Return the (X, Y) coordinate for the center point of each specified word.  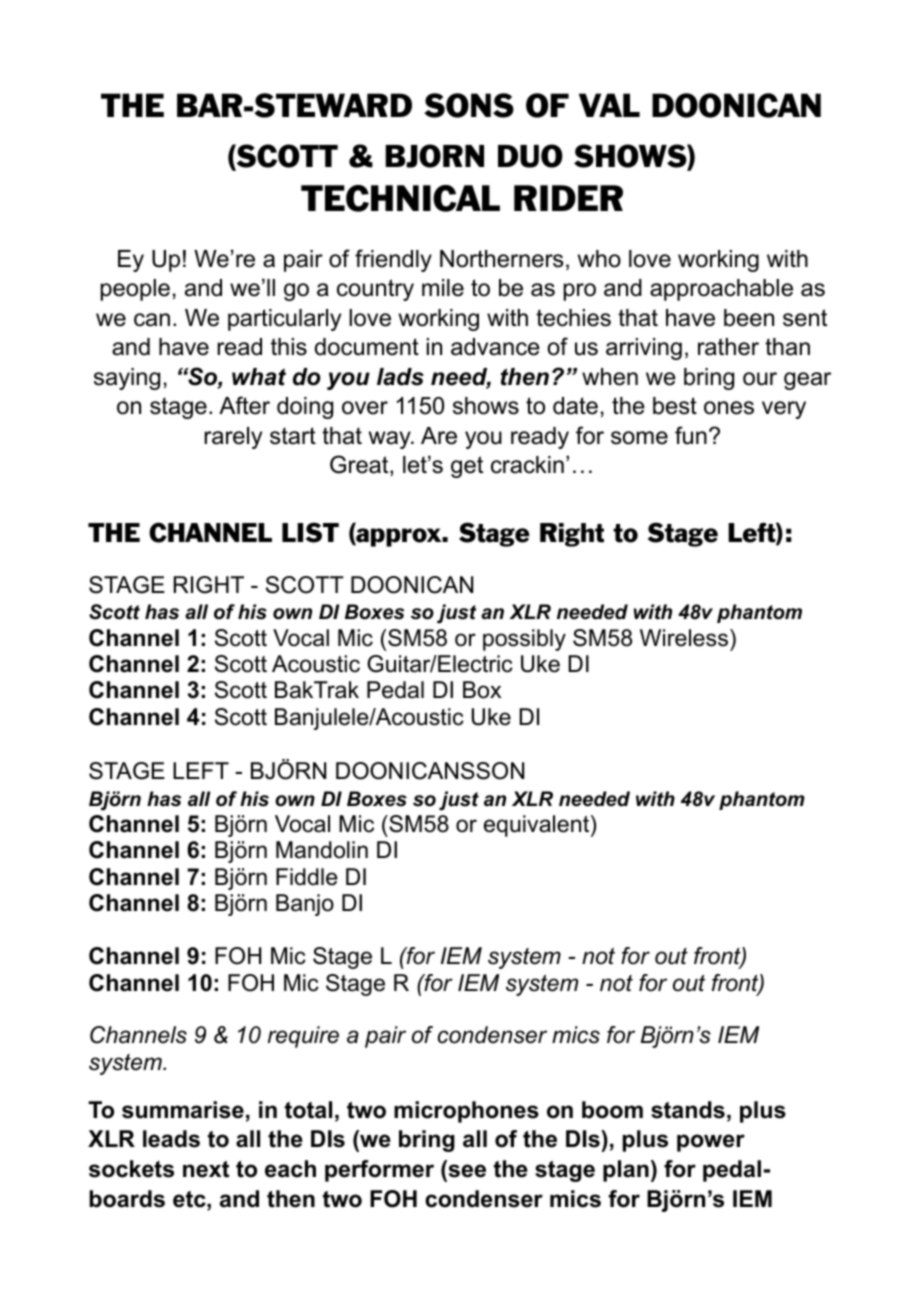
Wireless (685, 638)
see (467, 1171)
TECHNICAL (400, 198)
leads (171, 1139)
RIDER (568, 198)
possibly (524, 640)
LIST (310, 532)
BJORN (434, 156)
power (711, 1143)
